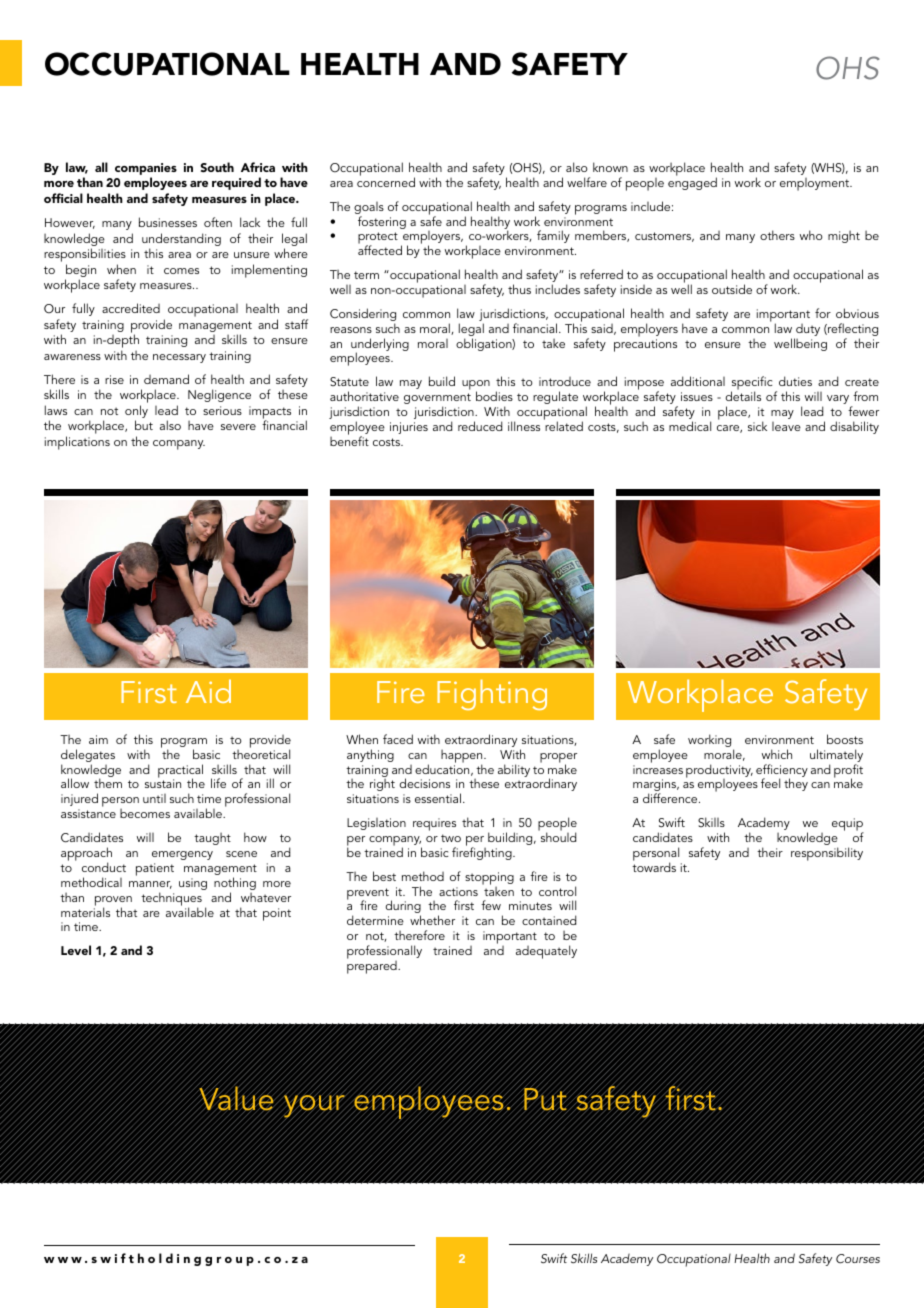 The width and height of the screenshot is (924, 1308). What do you see at coordinates (168, 222) in the screenshot?
I see `businesses` at bounding box center [168, 222].
